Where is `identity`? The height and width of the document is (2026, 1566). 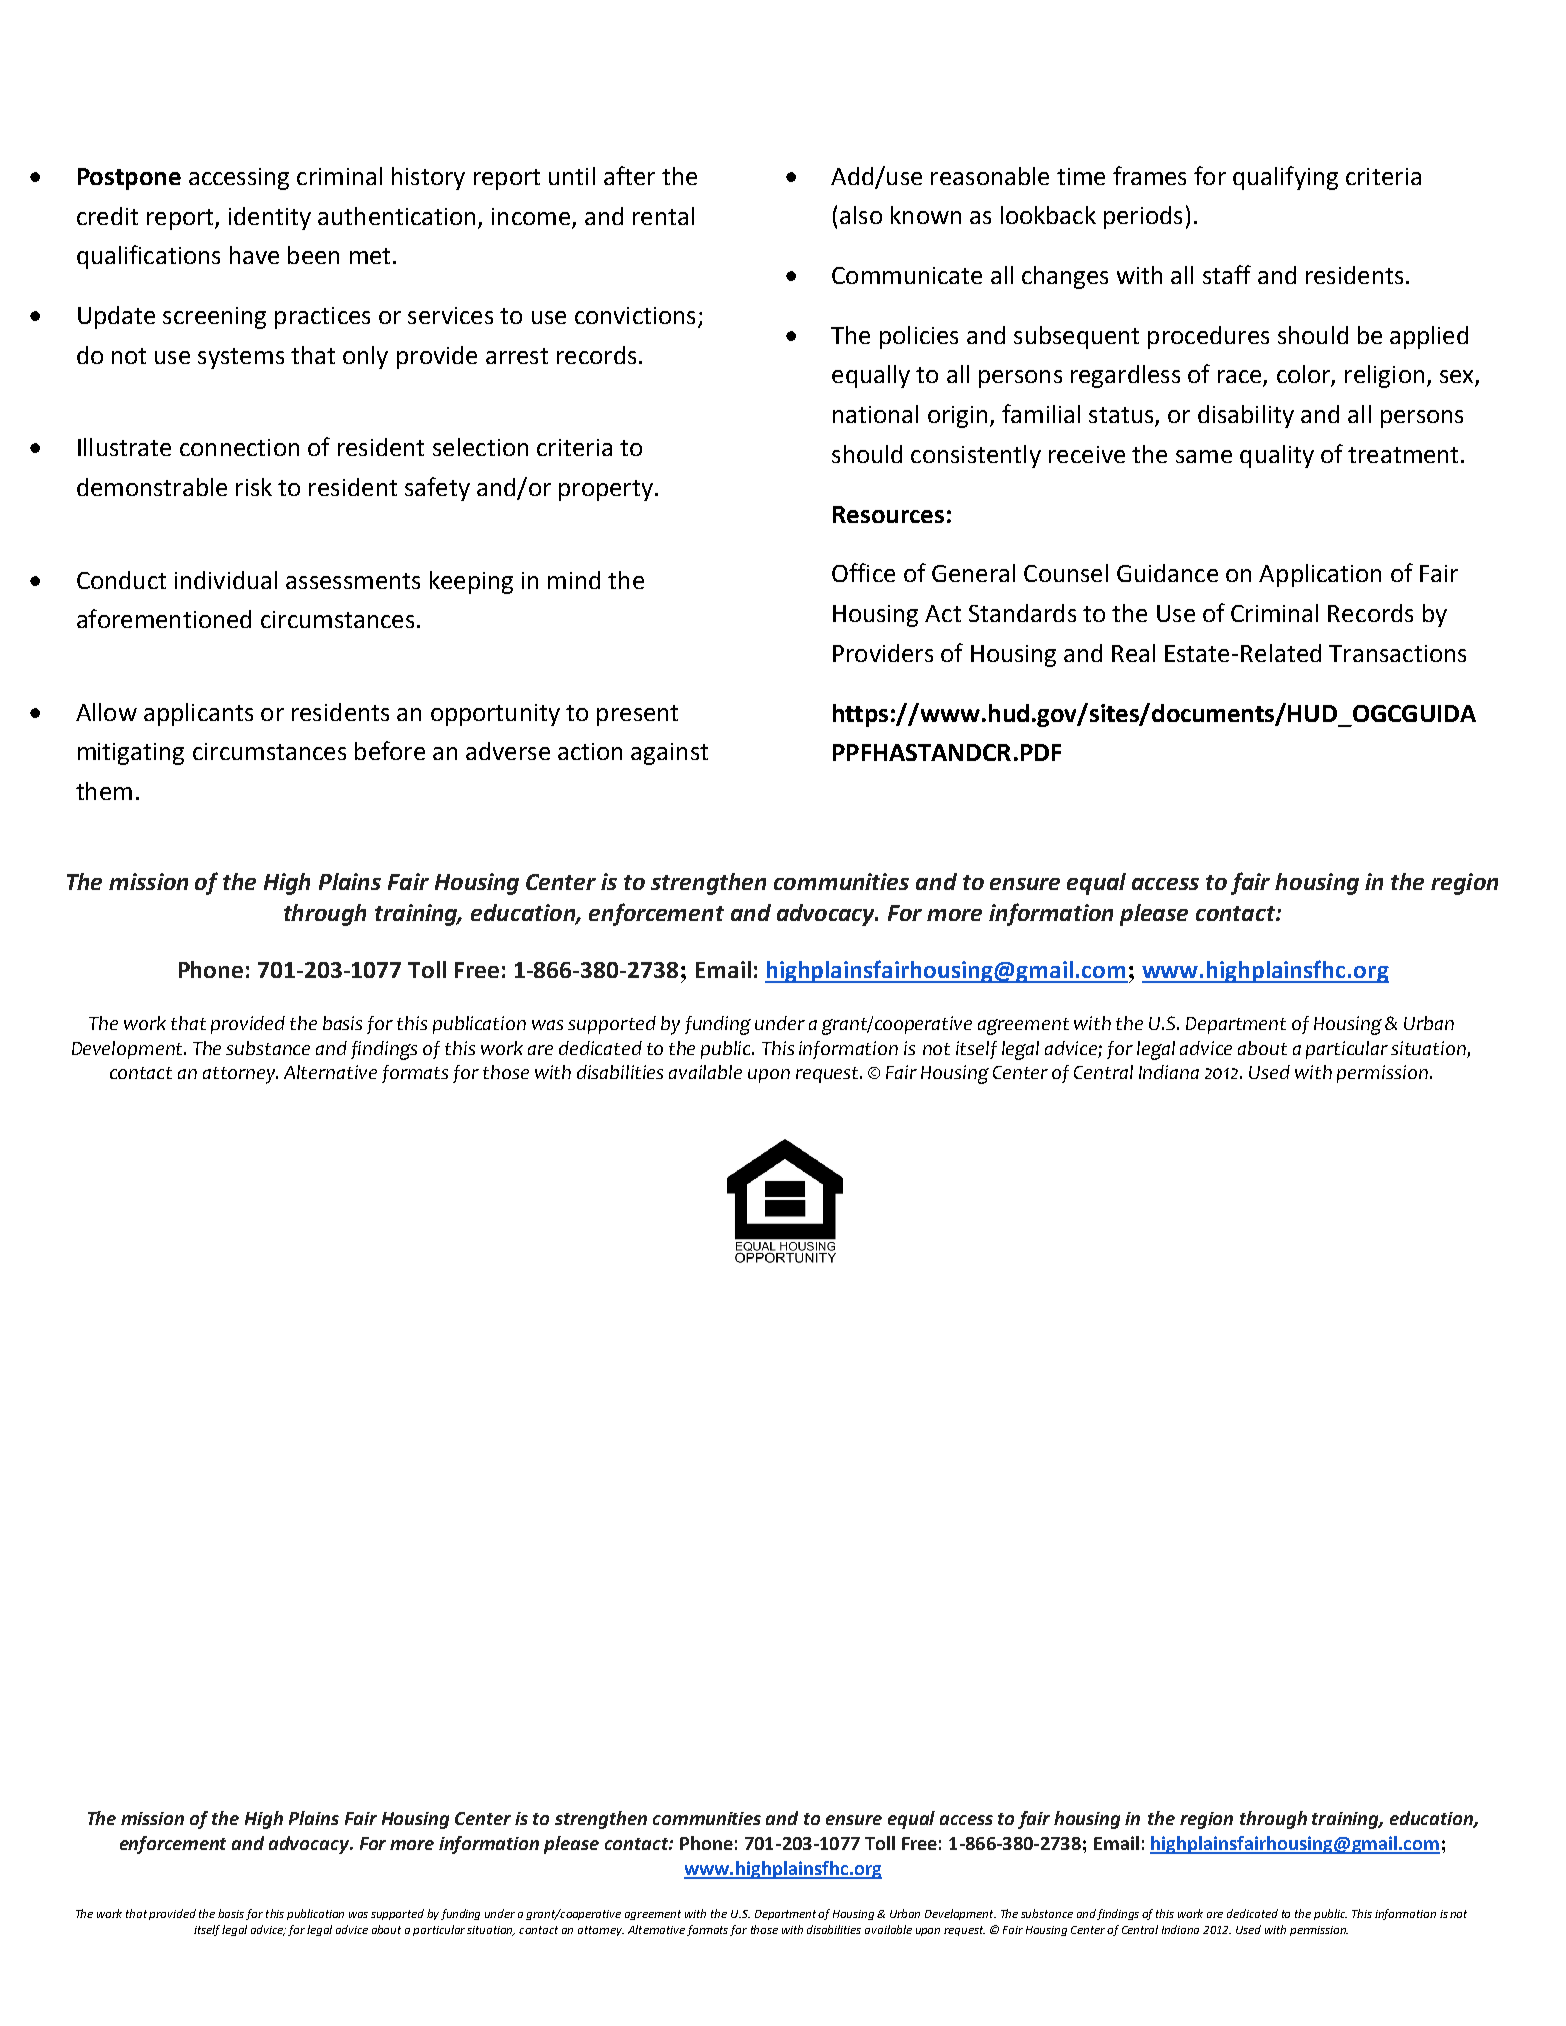 identity is located at coordinates (270, 218).
